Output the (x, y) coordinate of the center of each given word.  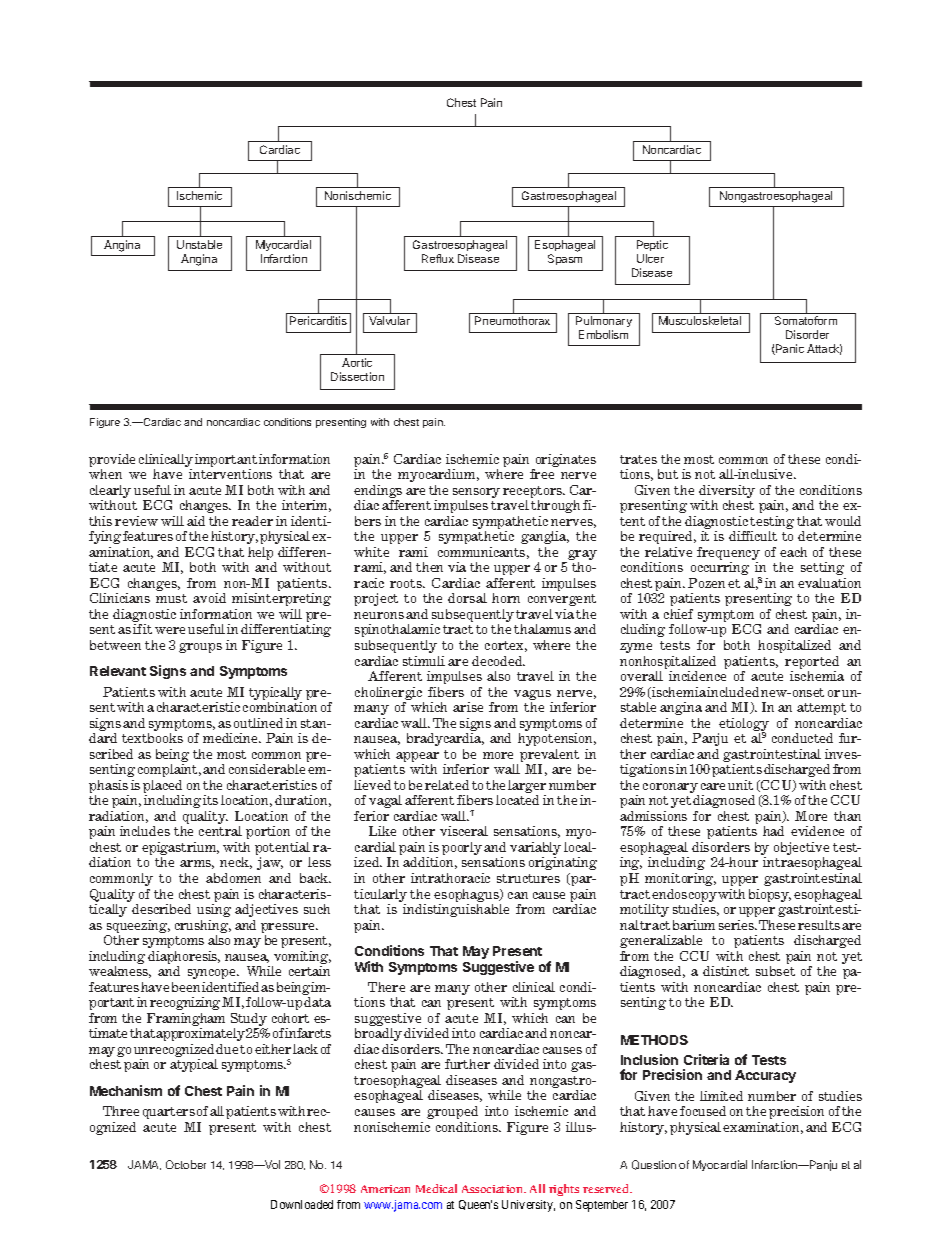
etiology (743, 726)
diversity (727, 493)
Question (654, 1165)
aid (196, 521)
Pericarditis (318, 320)
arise (468, 707)
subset (775, 971)
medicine (231, 738)
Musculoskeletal (700, 320)
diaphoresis (184, 959)
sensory (476, 494)
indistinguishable (456, 910)
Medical (436, 1188)
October (186, 1164)
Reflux (438, 258)
